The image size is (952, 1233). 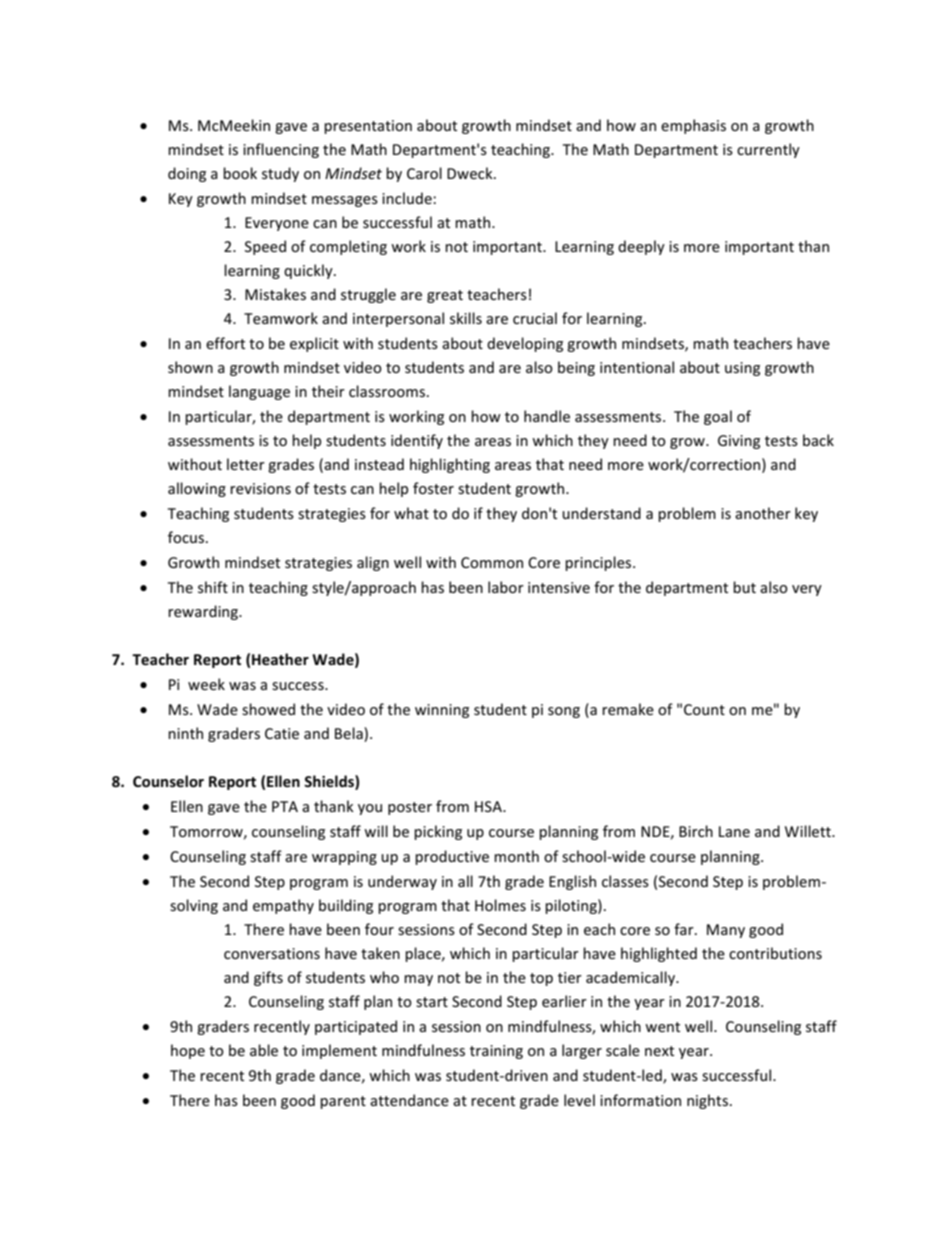 I want to click on month, so click(x=516, y=856).
